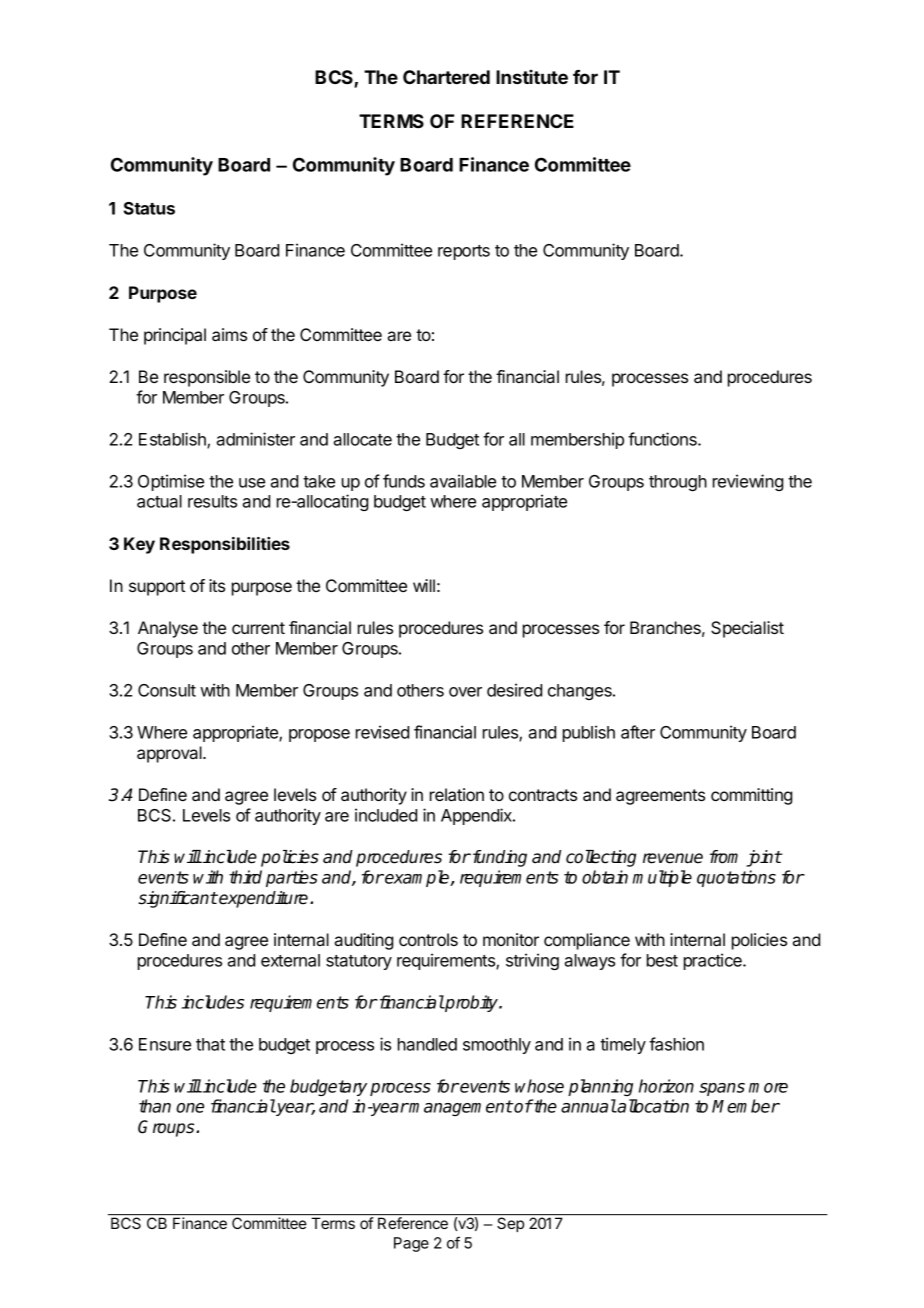  I want to click on Status, so click(149, 208).
